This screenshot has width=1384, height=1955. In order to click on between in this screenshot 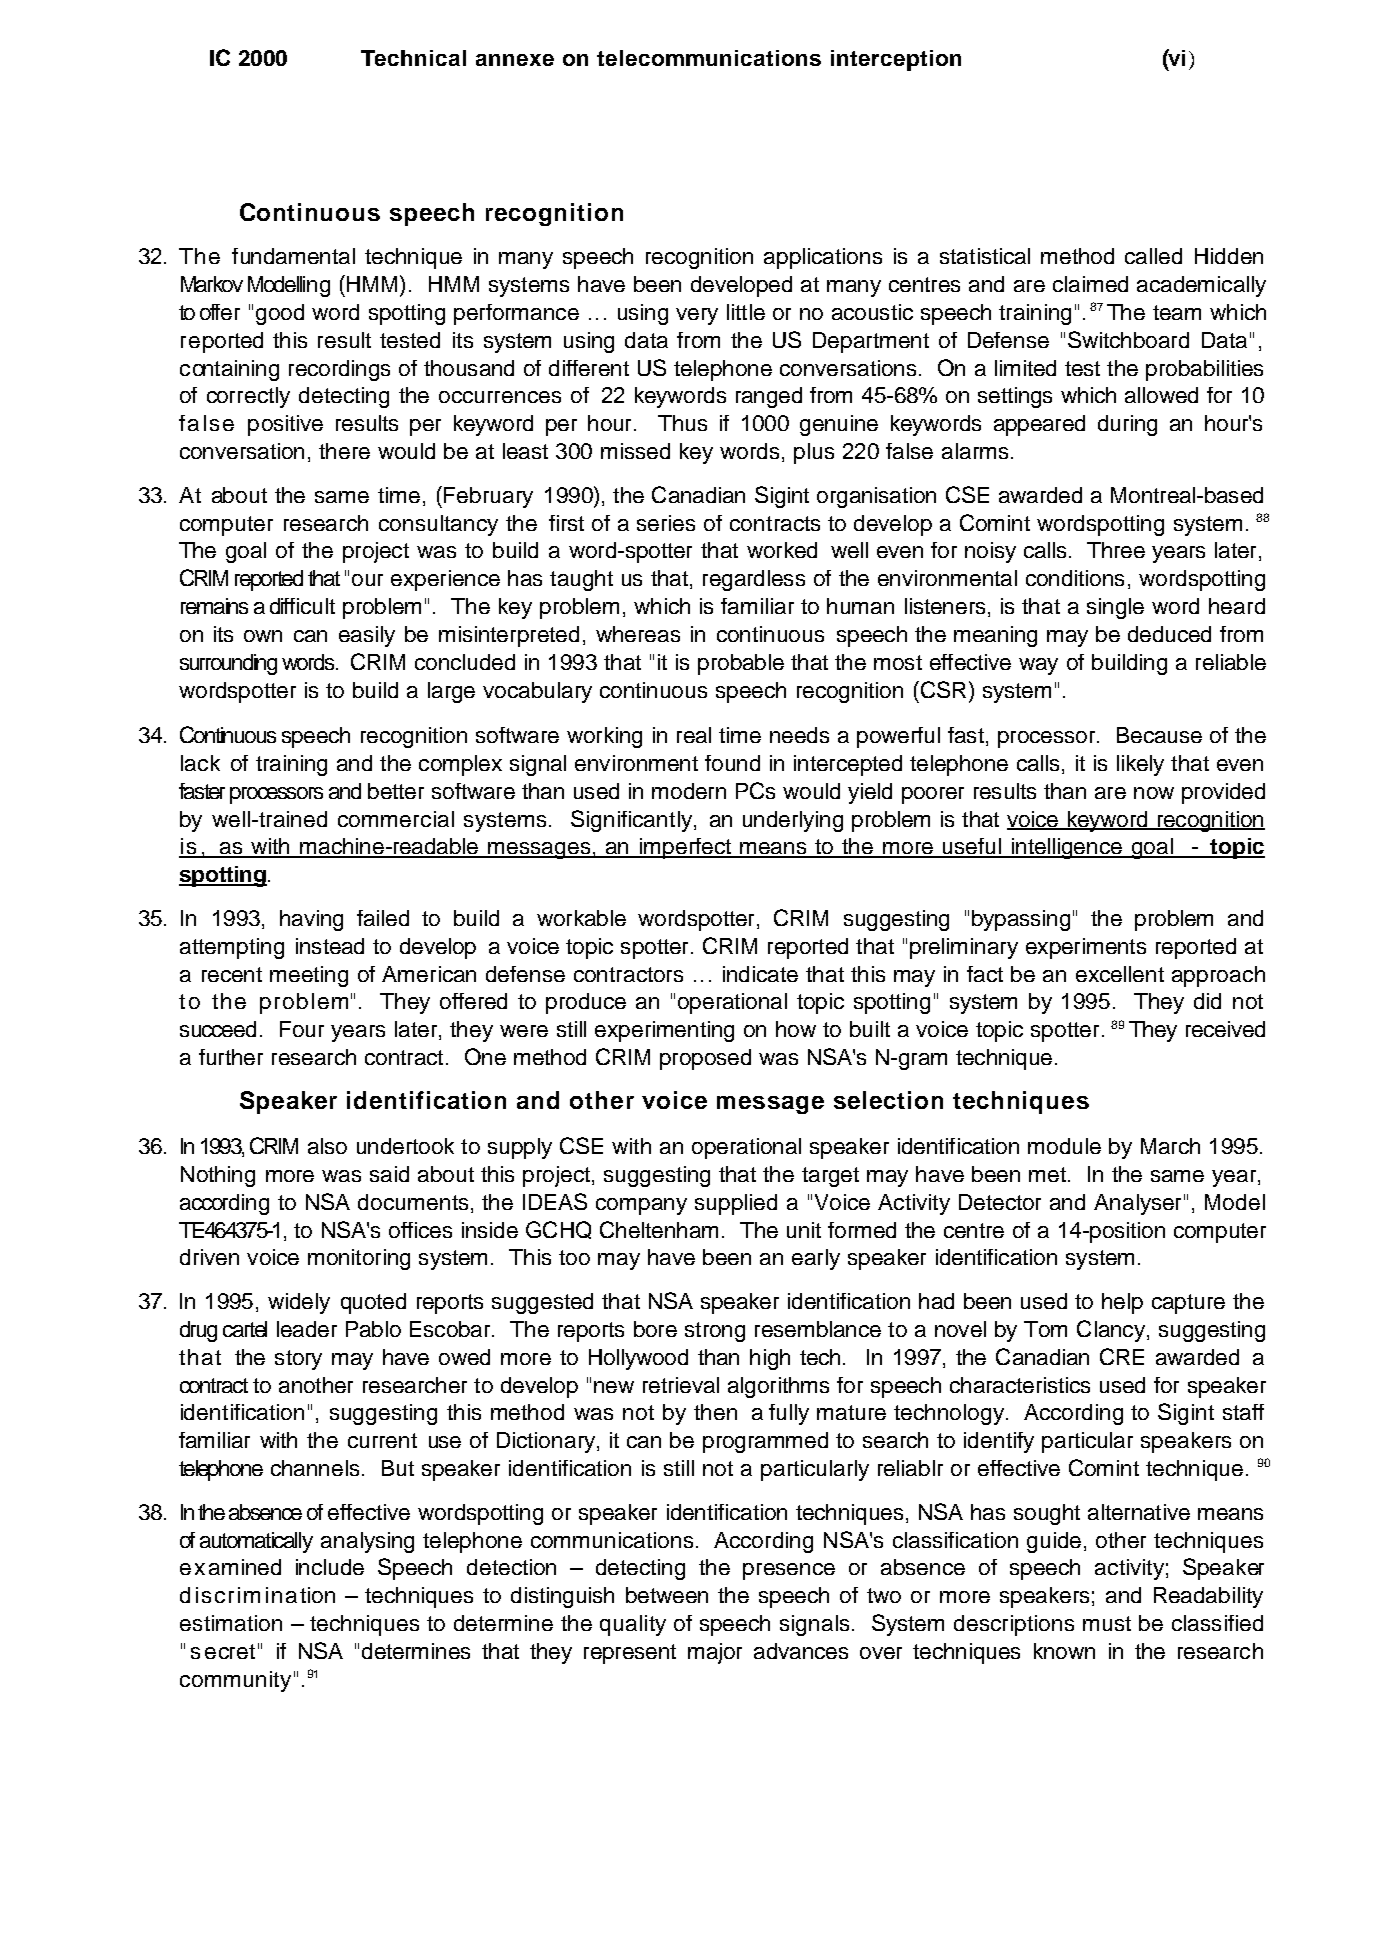, I will do `click(667, 1595)`.
